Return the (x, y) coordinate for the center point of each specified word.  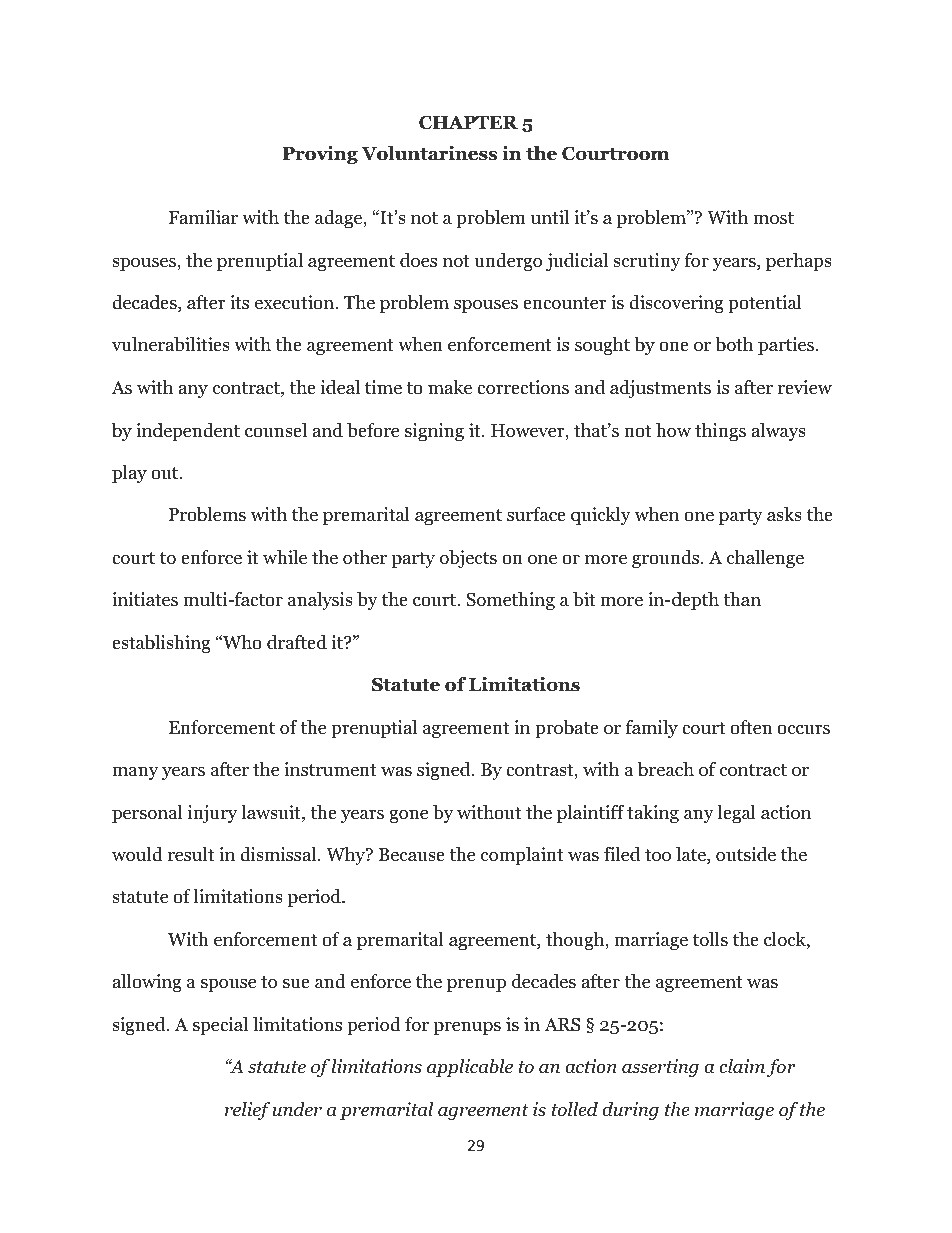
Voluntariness (429, 153)
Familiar (203, 217)
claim (742, 1066)
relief (247, 1111)
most (773, 218)
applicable (470, 1068)
